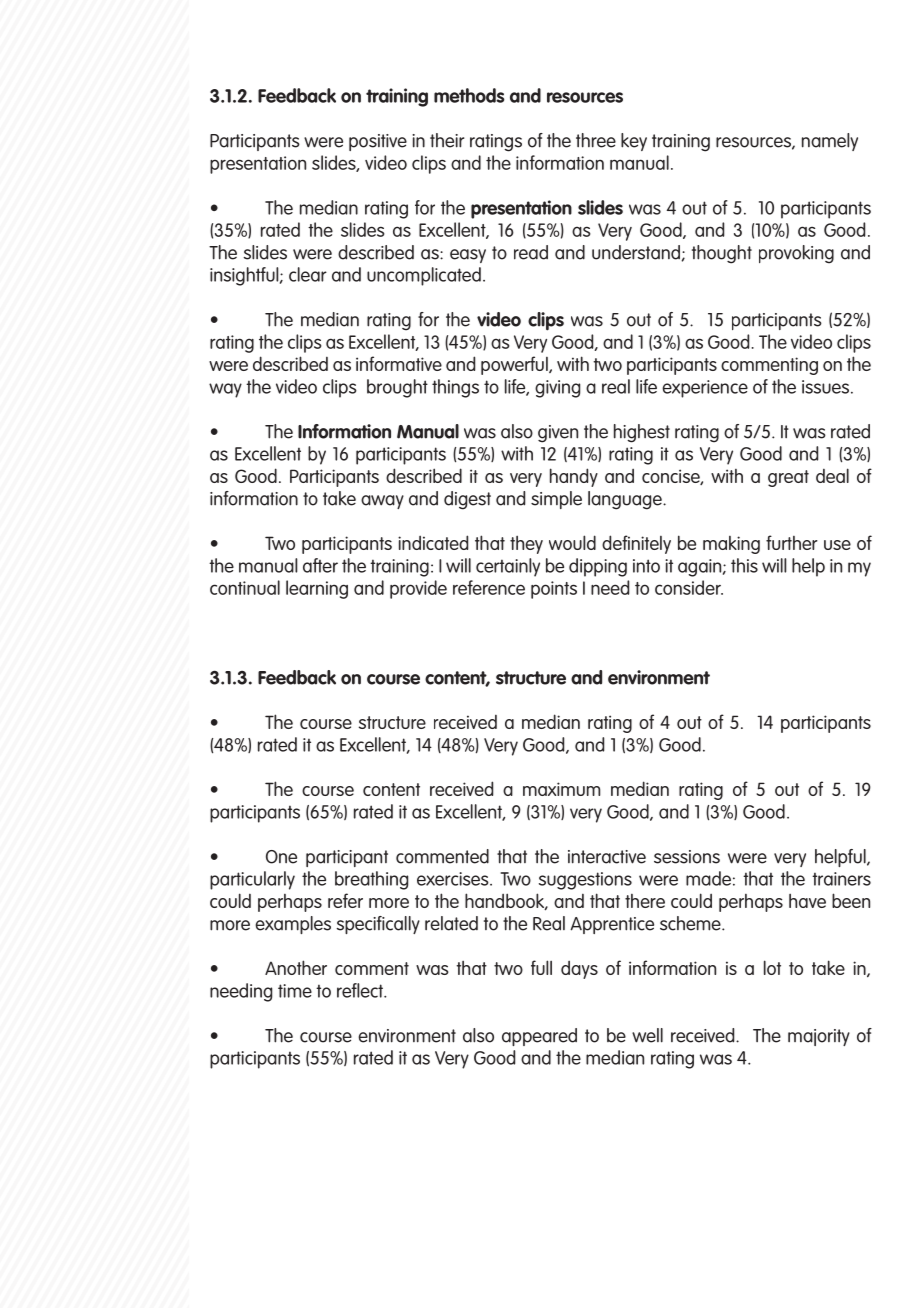 Image resolution: width=924 pixels, height=1308 pixels. Describe the element at coordinates (830, 142) in the page. I see `namely` at that location.
